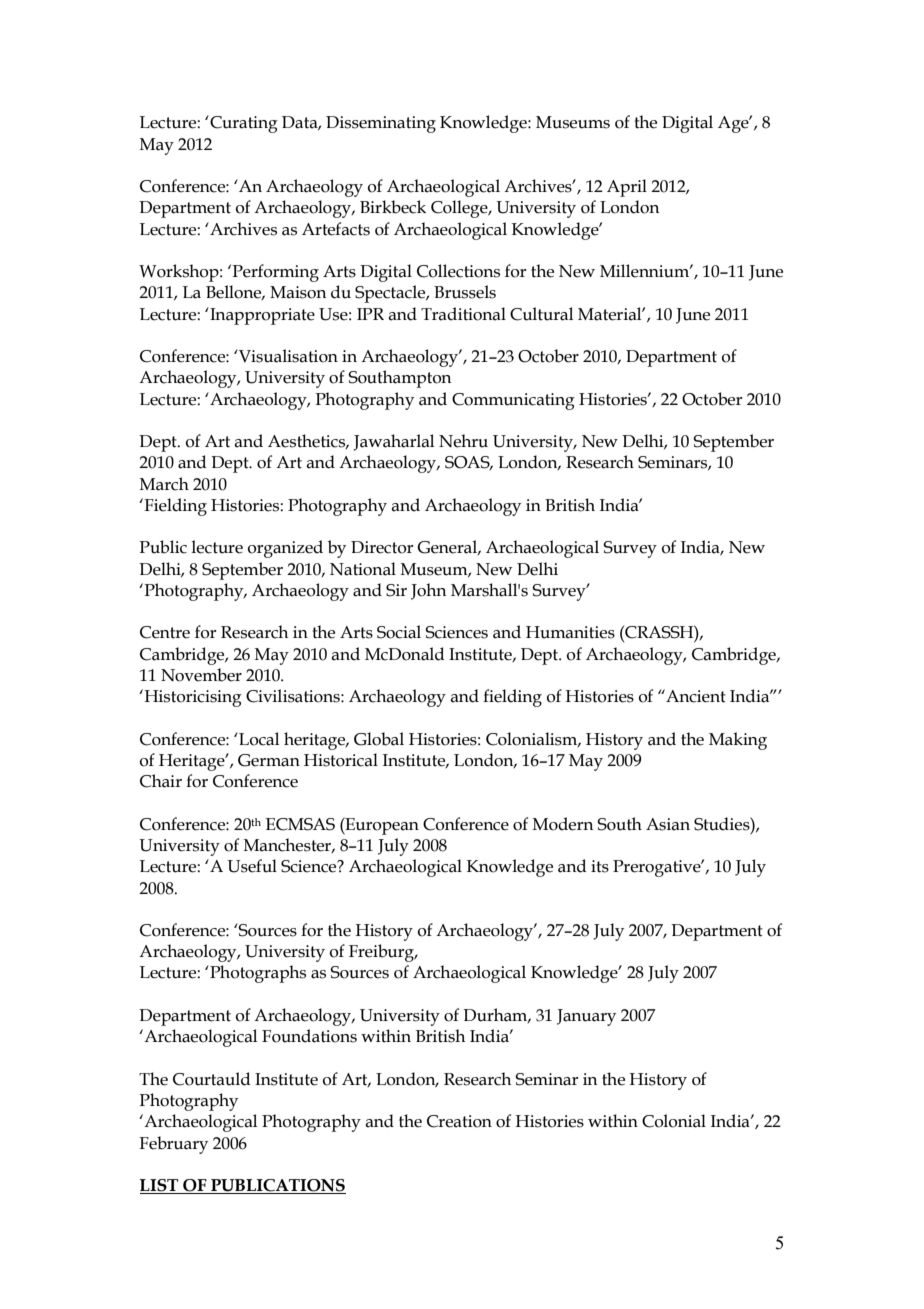 This screenshot has height=1309, width=924. I want to click on Useful, so click(252, 866).
